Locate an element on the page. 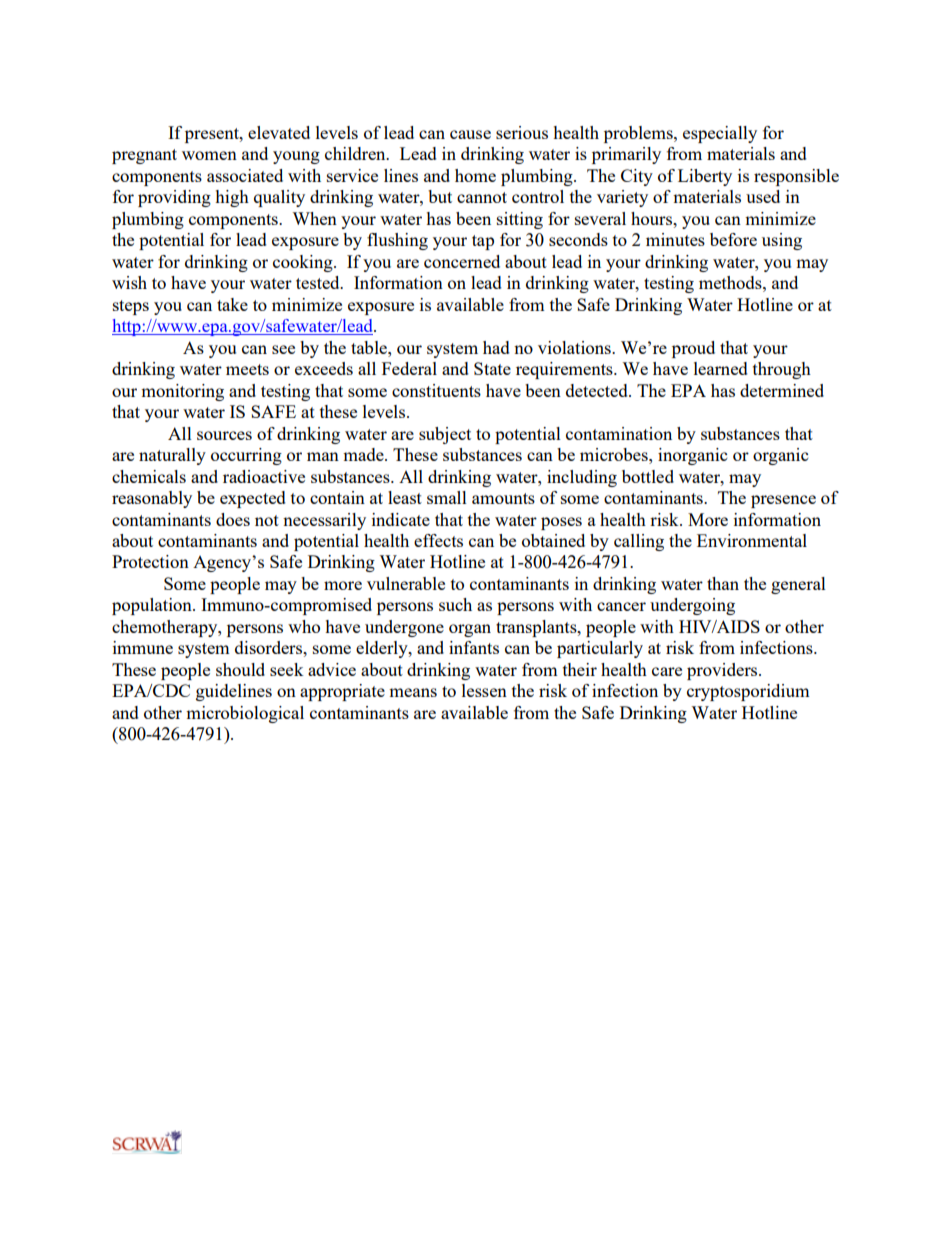 The height and width of the image is (1233, 952). Environmental is located at coordinates (752, 540).
